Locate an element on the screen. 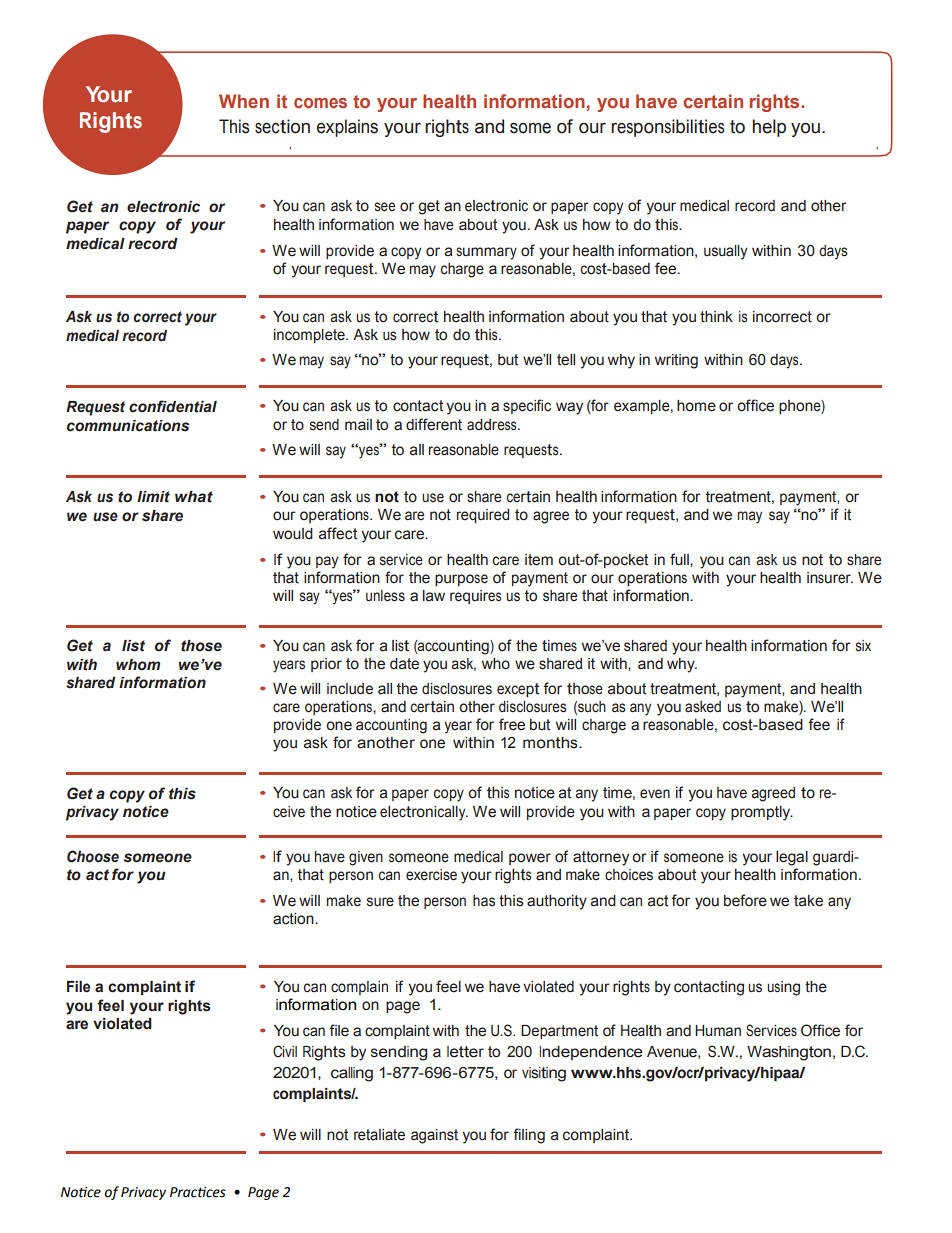  what is located at coordinates (194, 497).
